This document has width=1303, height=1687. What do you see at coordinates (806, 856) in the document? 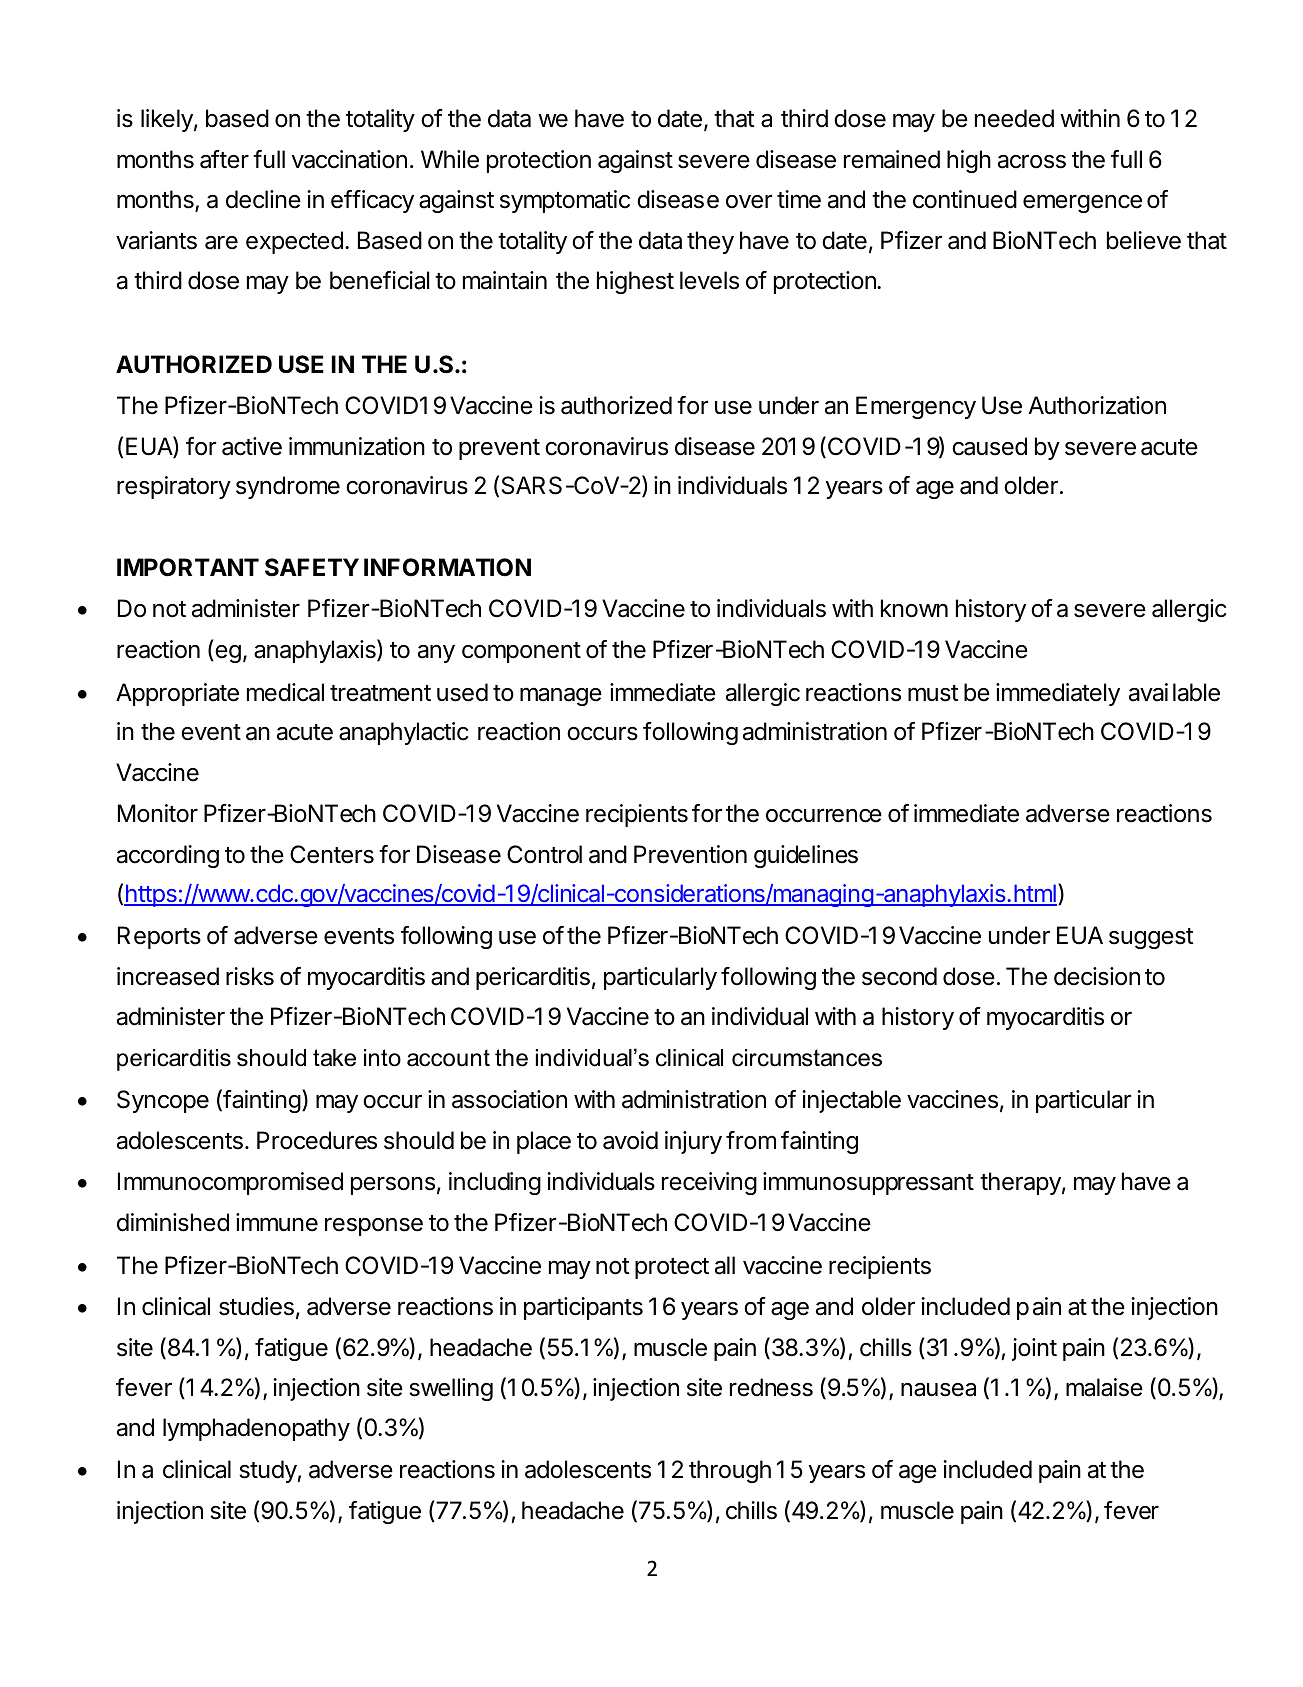
I see `guidelines` at bounding box center [806, 856].
